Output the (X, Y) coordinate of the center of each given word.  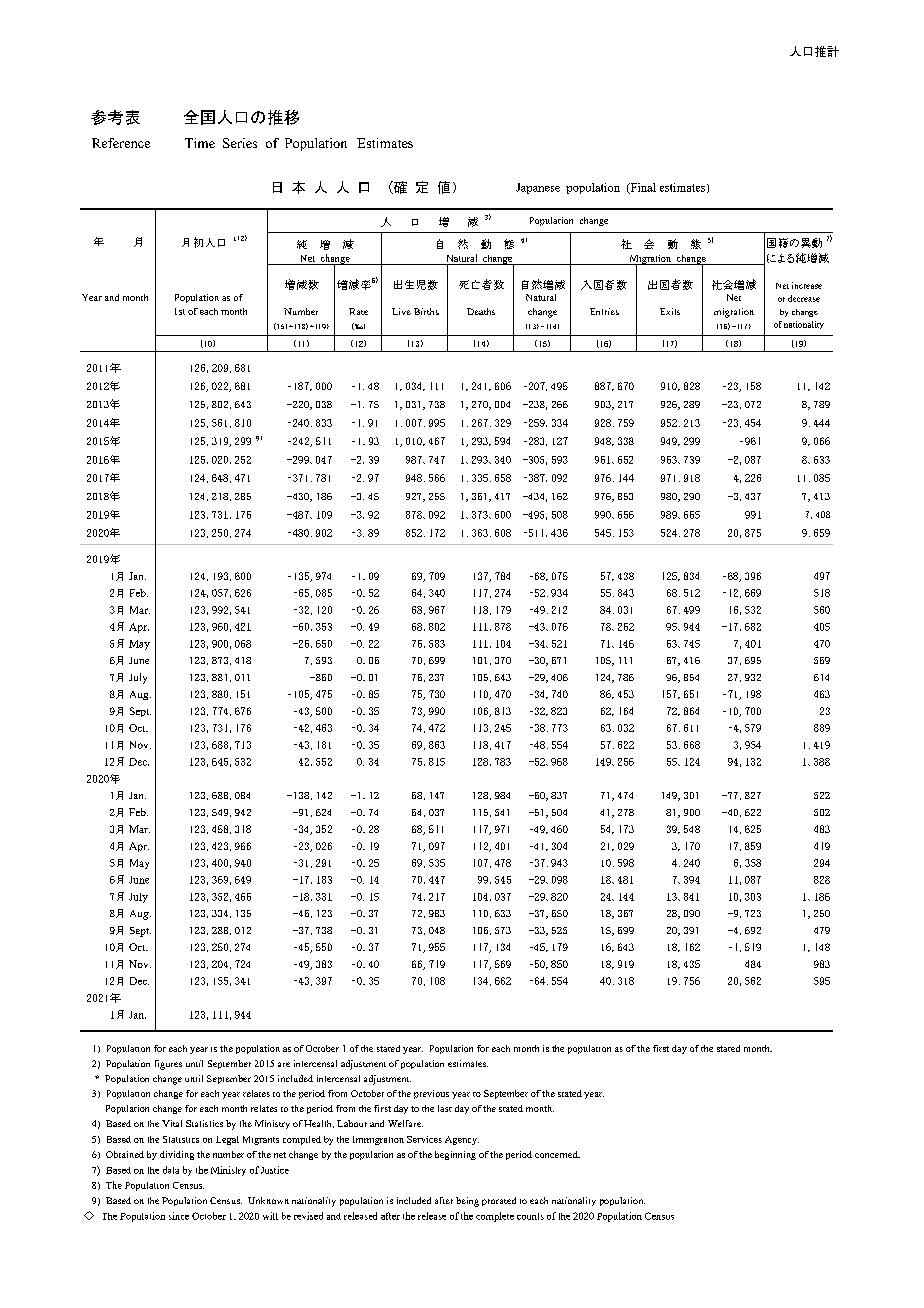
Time (200, 143)
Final (642, 188)
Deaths (481, 311)
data (171, 1170)
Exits (670, 311)
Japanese (538, 188)
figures (168, 1065)
